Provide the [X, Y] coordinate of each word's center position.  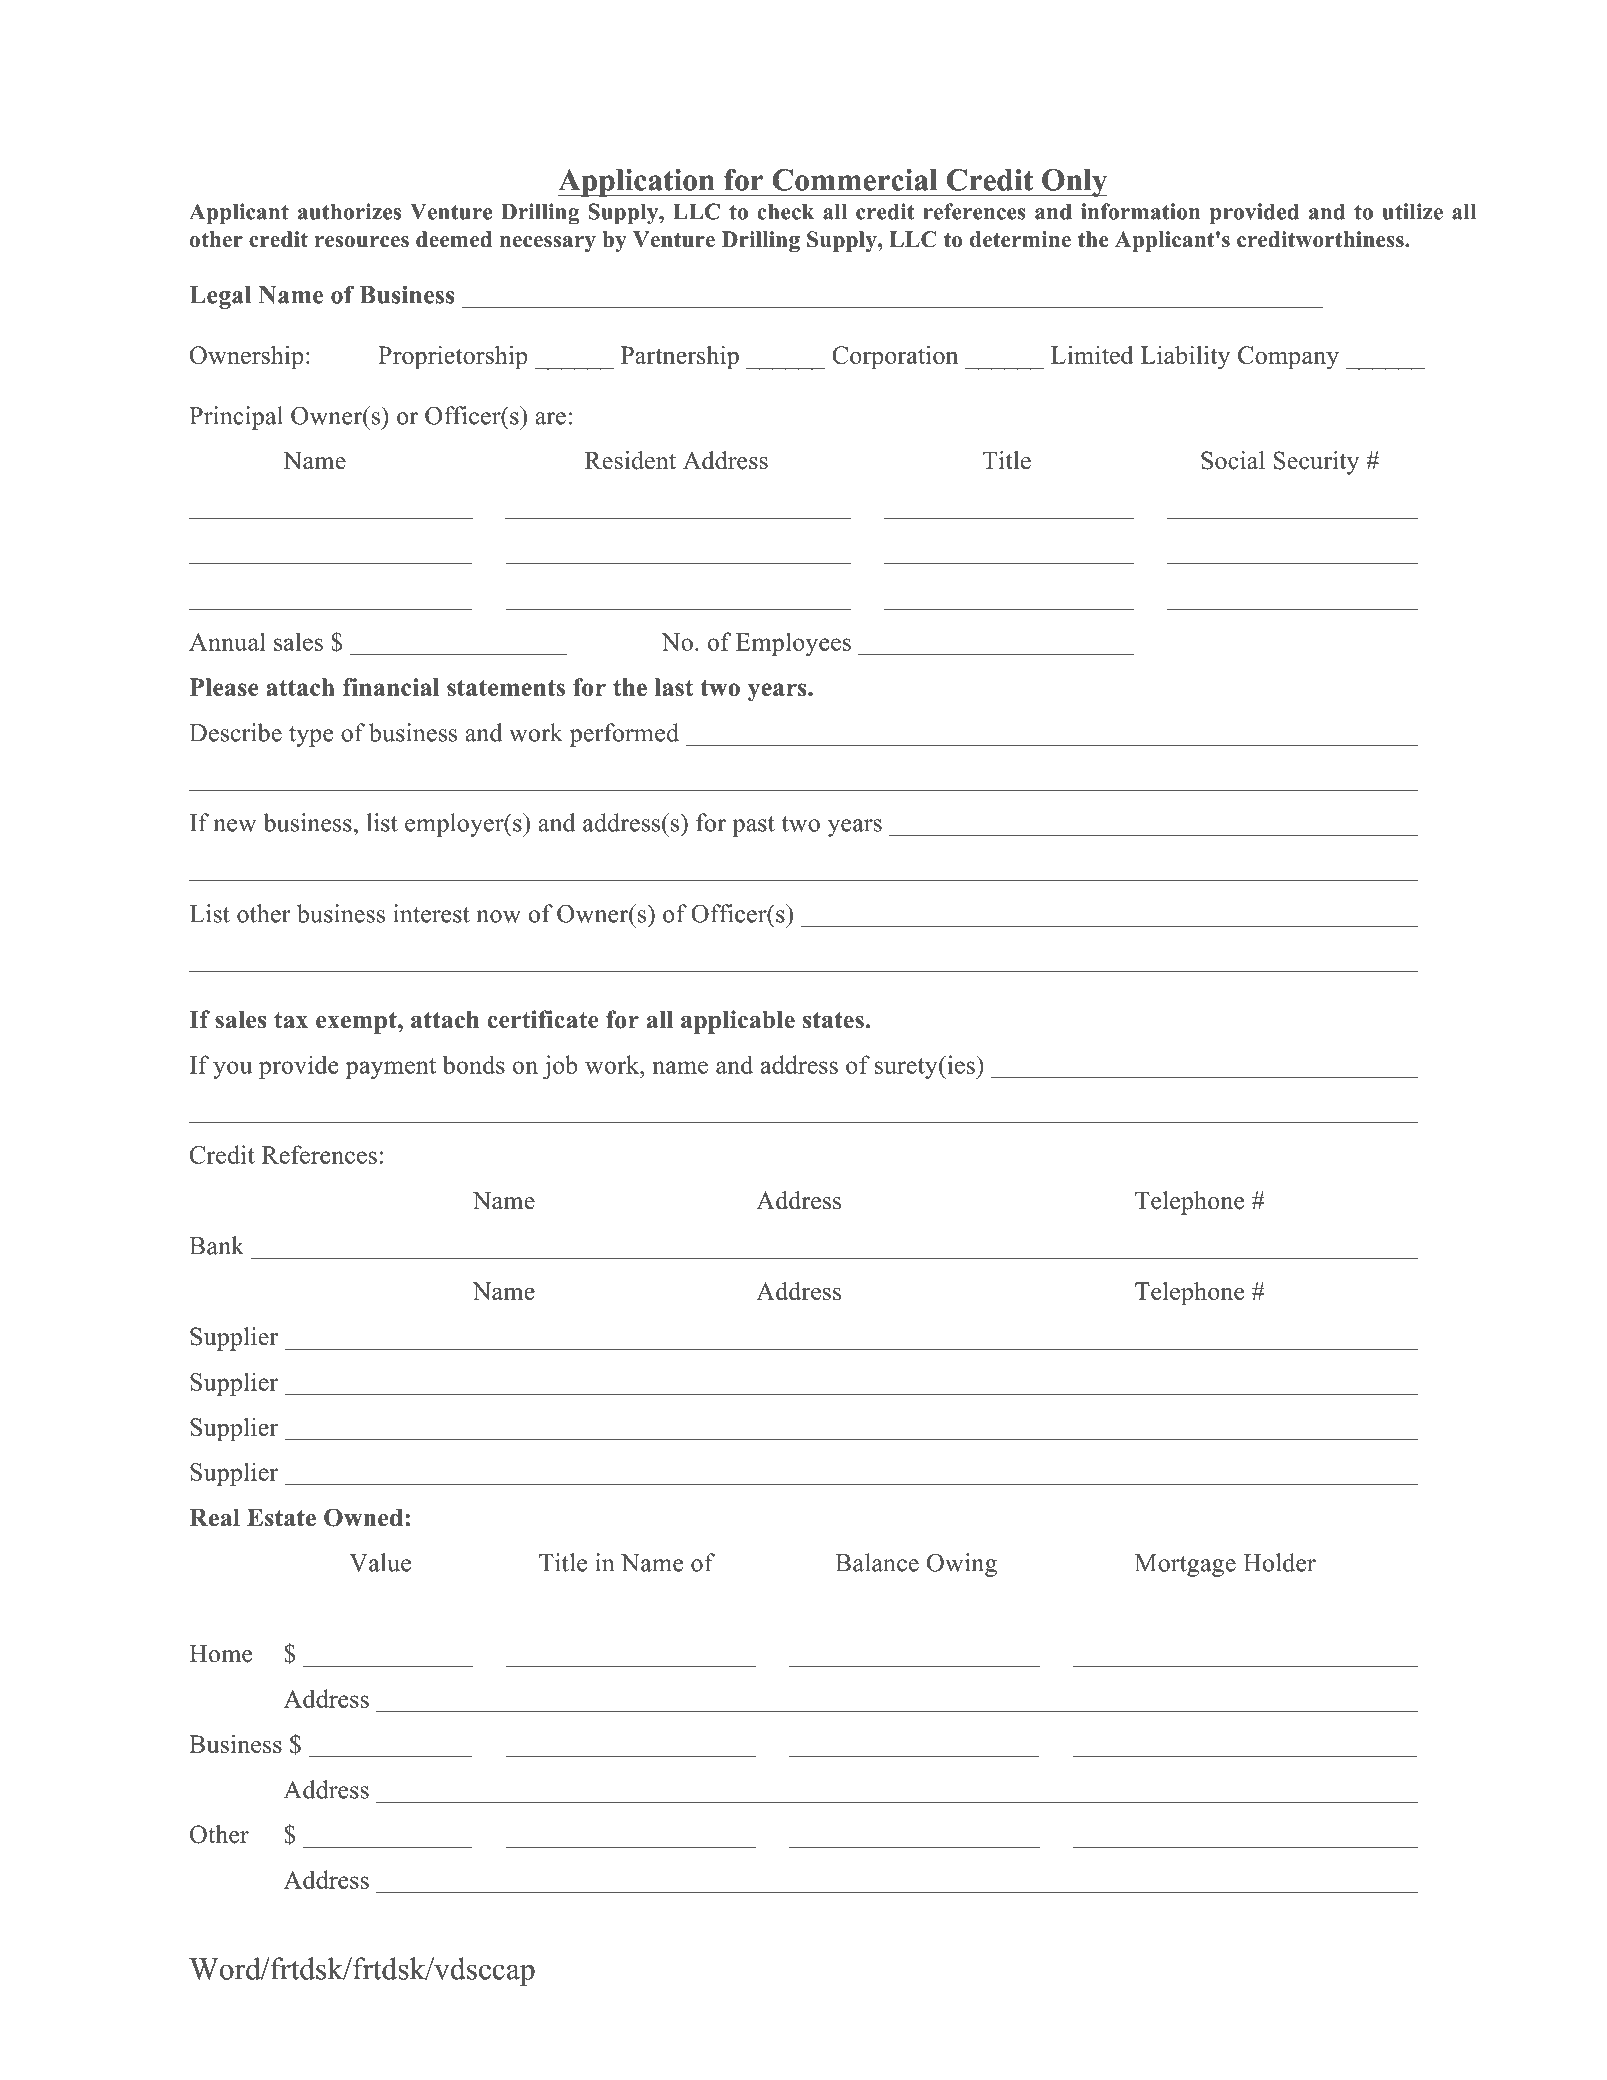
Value [380, 1562]
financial [391, 687]
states [833, 1020]
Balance [877, 1562]
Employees [793, 644]
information [1140, 211]
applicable [738, 1022]
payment [391, 1068]
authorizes [349, 211]
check [785, 211]
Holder [1279, 1562]
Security [1316, 463]
